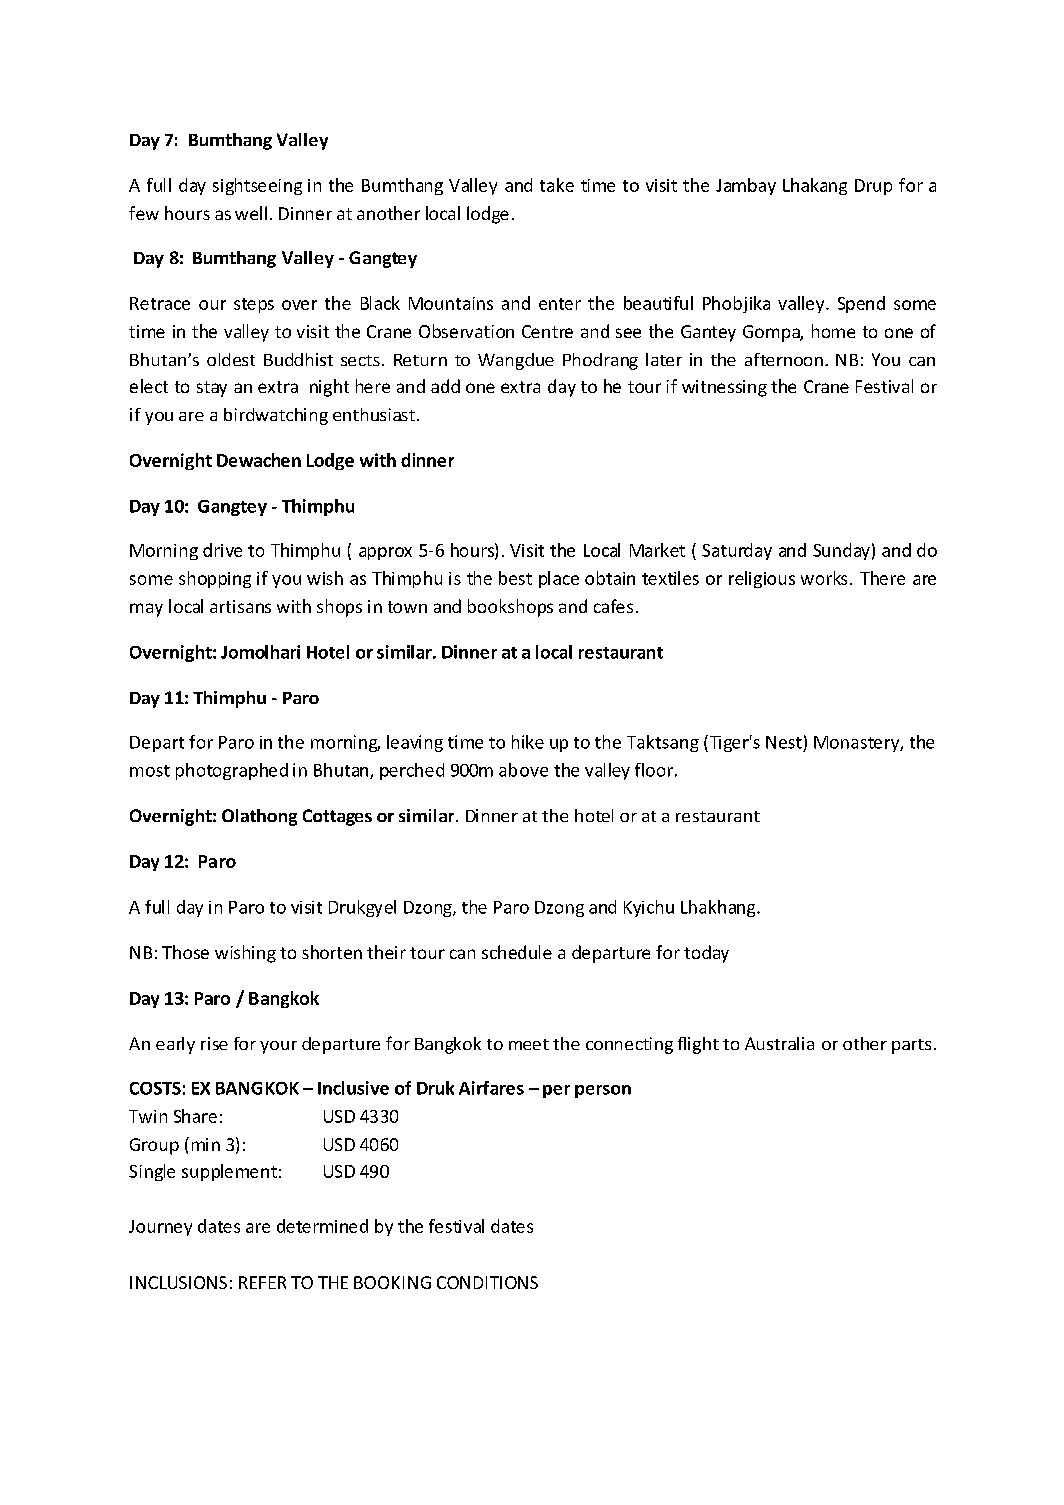 Image resolution: width=1064 pixels, height=1505 pixels. What do you see at coordinates (517, 952) in the screenshot?
I see `schedule` at bounding box center [517, 952].
